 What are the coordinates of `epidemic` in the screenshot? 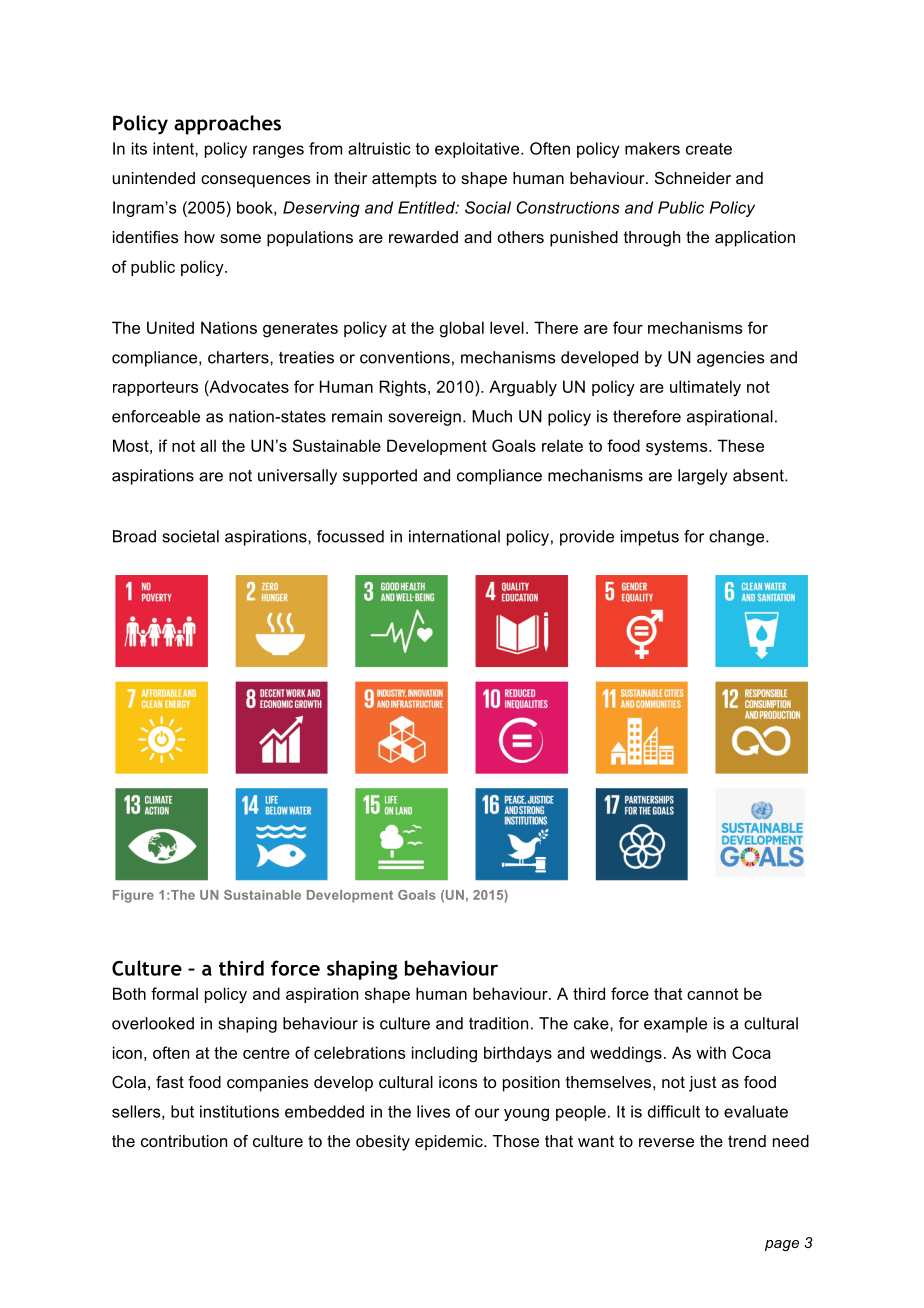 It's located at (450, 1143).
